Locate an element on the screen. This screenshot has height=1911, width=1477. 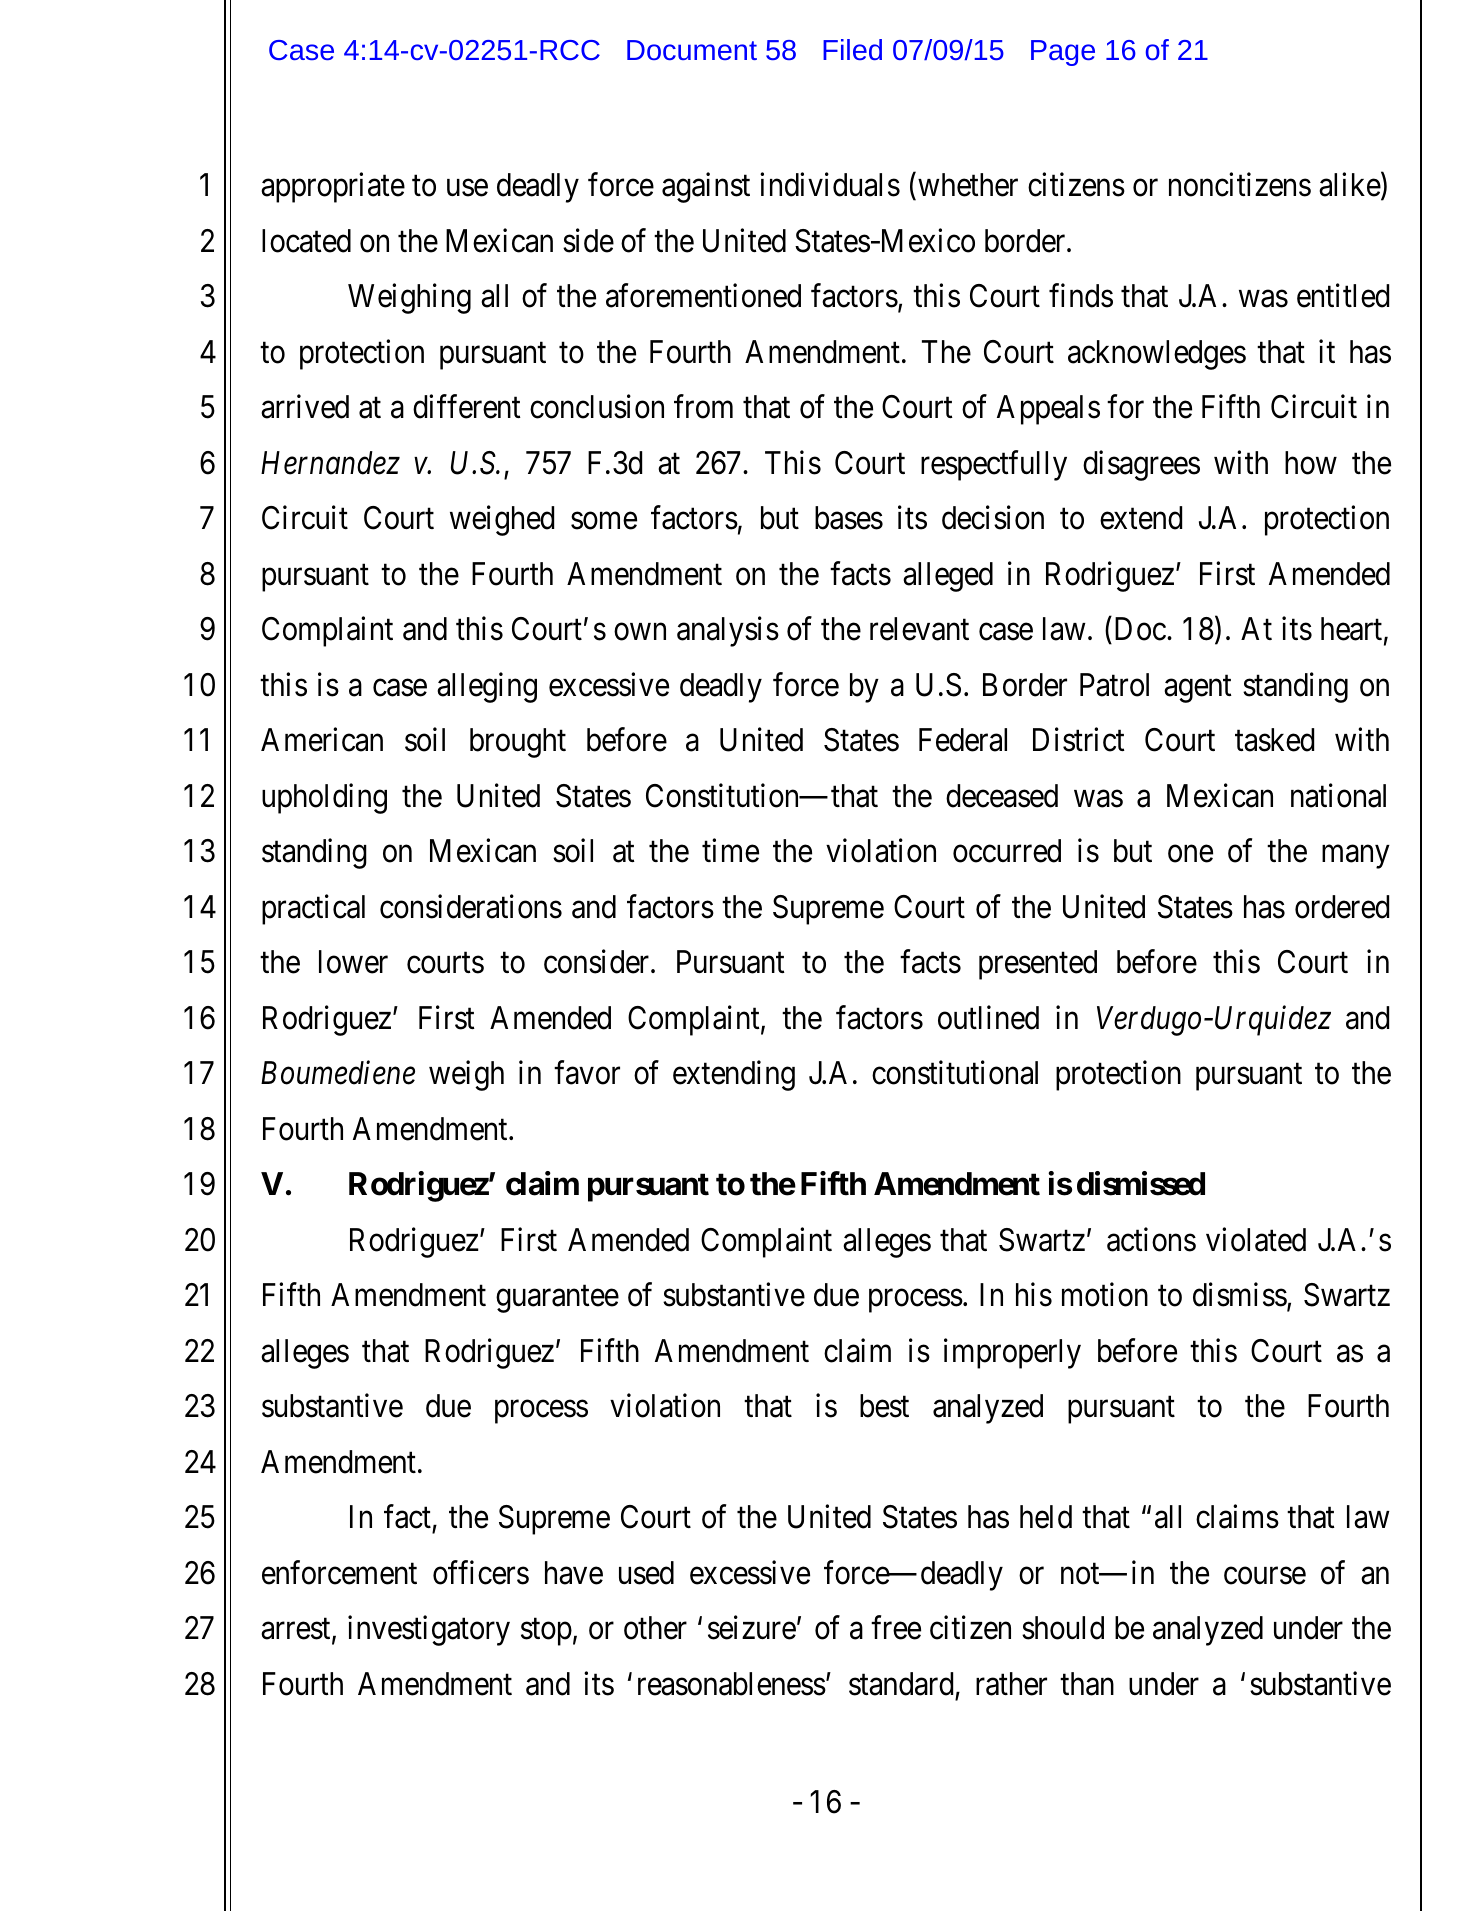
alike is located at coordinates (1350, 185).
